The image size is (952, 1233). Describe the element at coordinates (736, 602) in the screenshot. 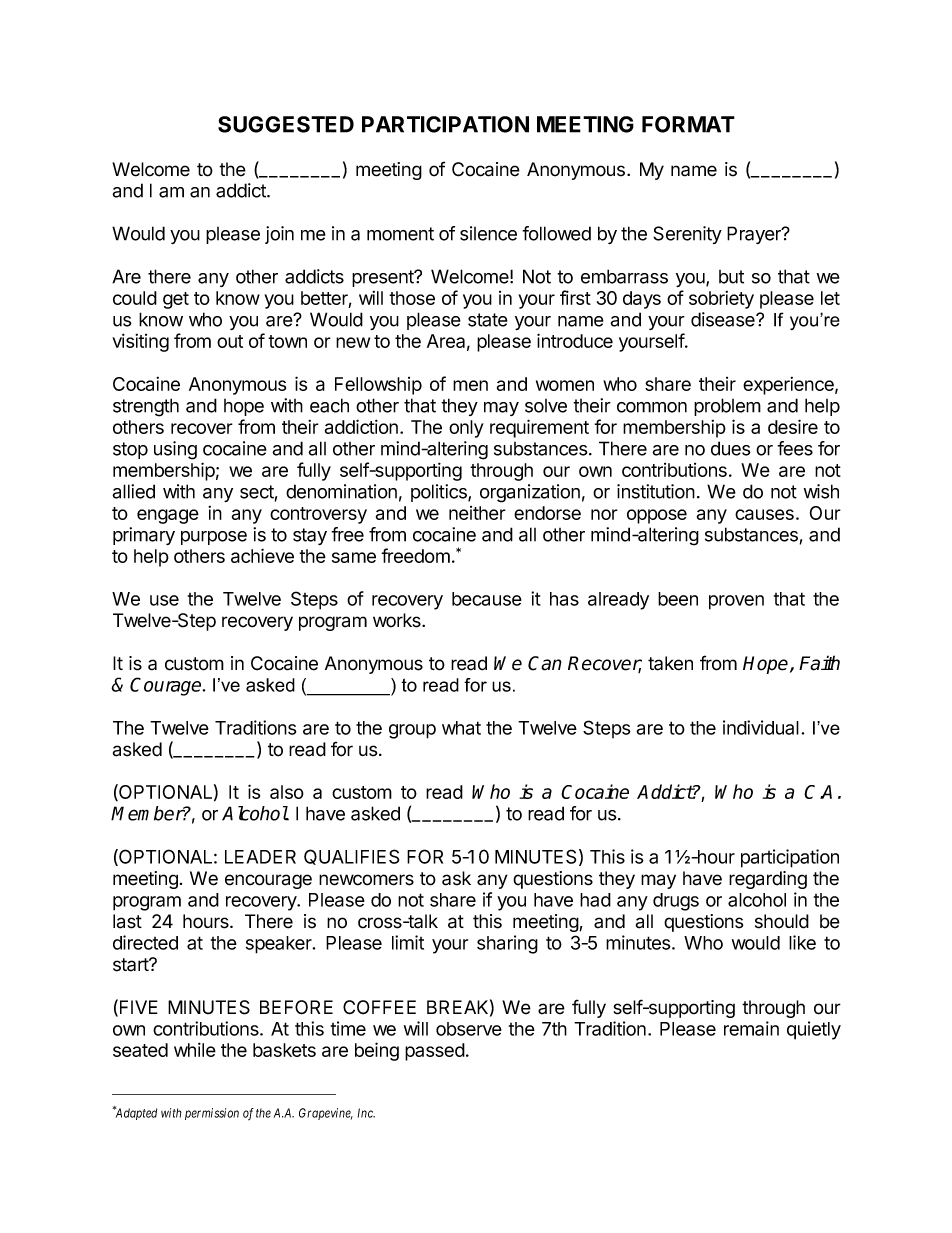

I see `proven` at that location.
